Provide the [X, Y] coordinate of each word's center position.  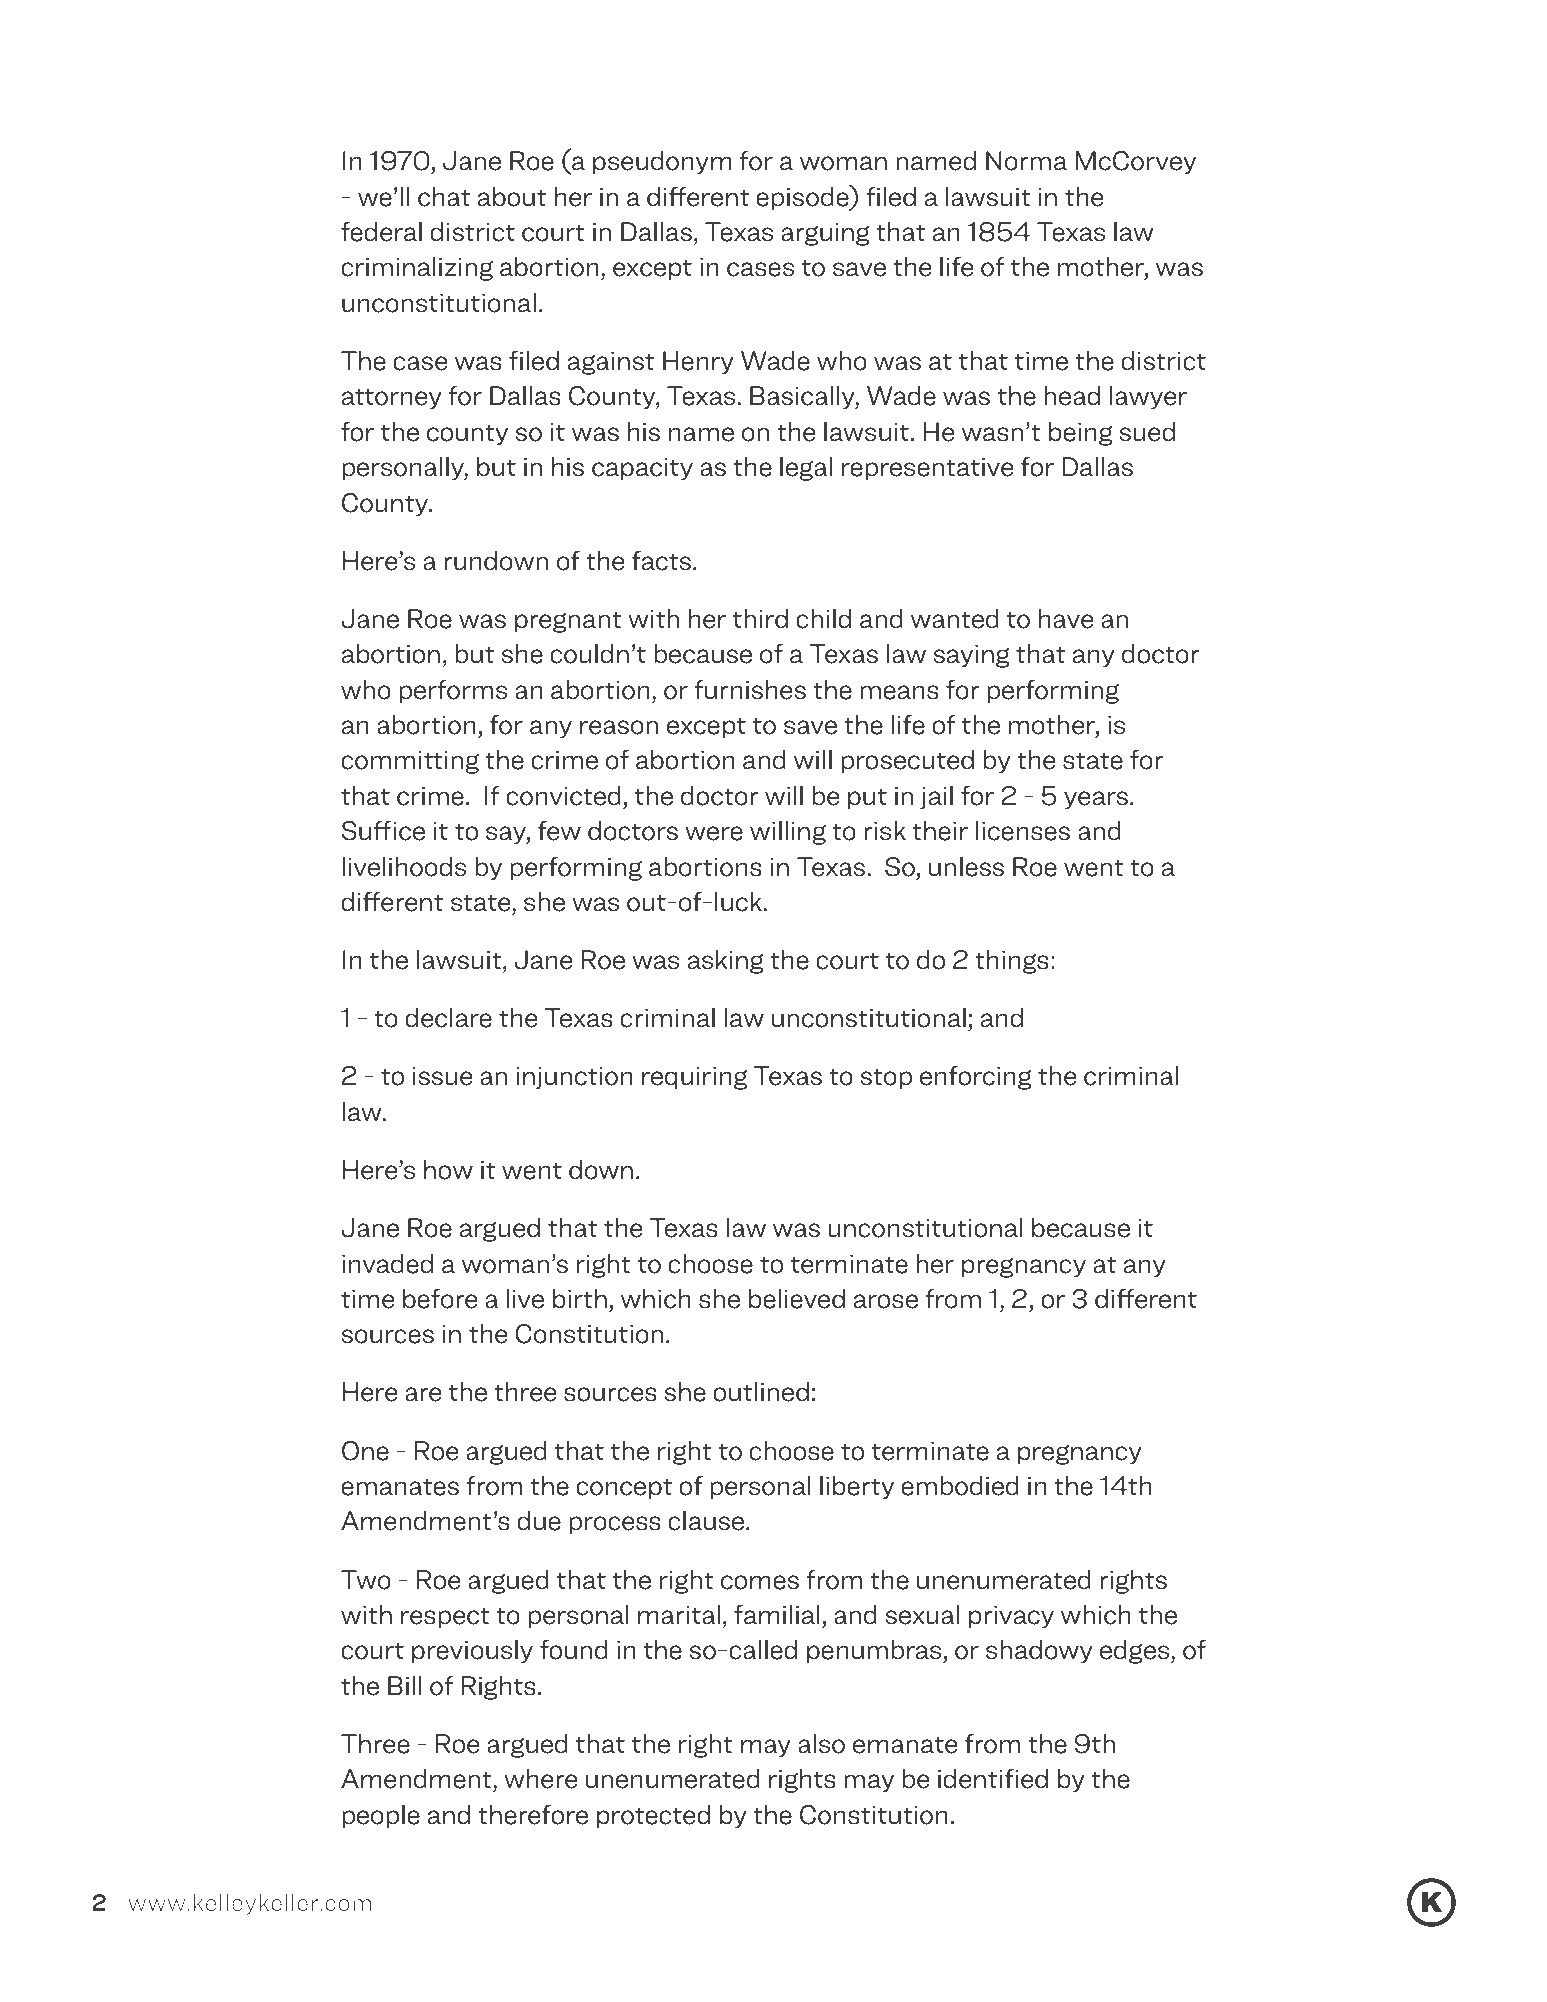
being [1081, 433]
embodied [960, 1485]
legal [806, 468]
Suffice [383, 830]
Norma [1026, 161]
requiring [694, 1078]
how [448, 1169]
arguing [825, 234]
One [365, 1451]
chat [444, 196]
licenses [1023, 830]
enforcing [976, 1077]
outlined [761, 1391]
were [714, 833]
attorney [392, 399]
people [381, 1816]
